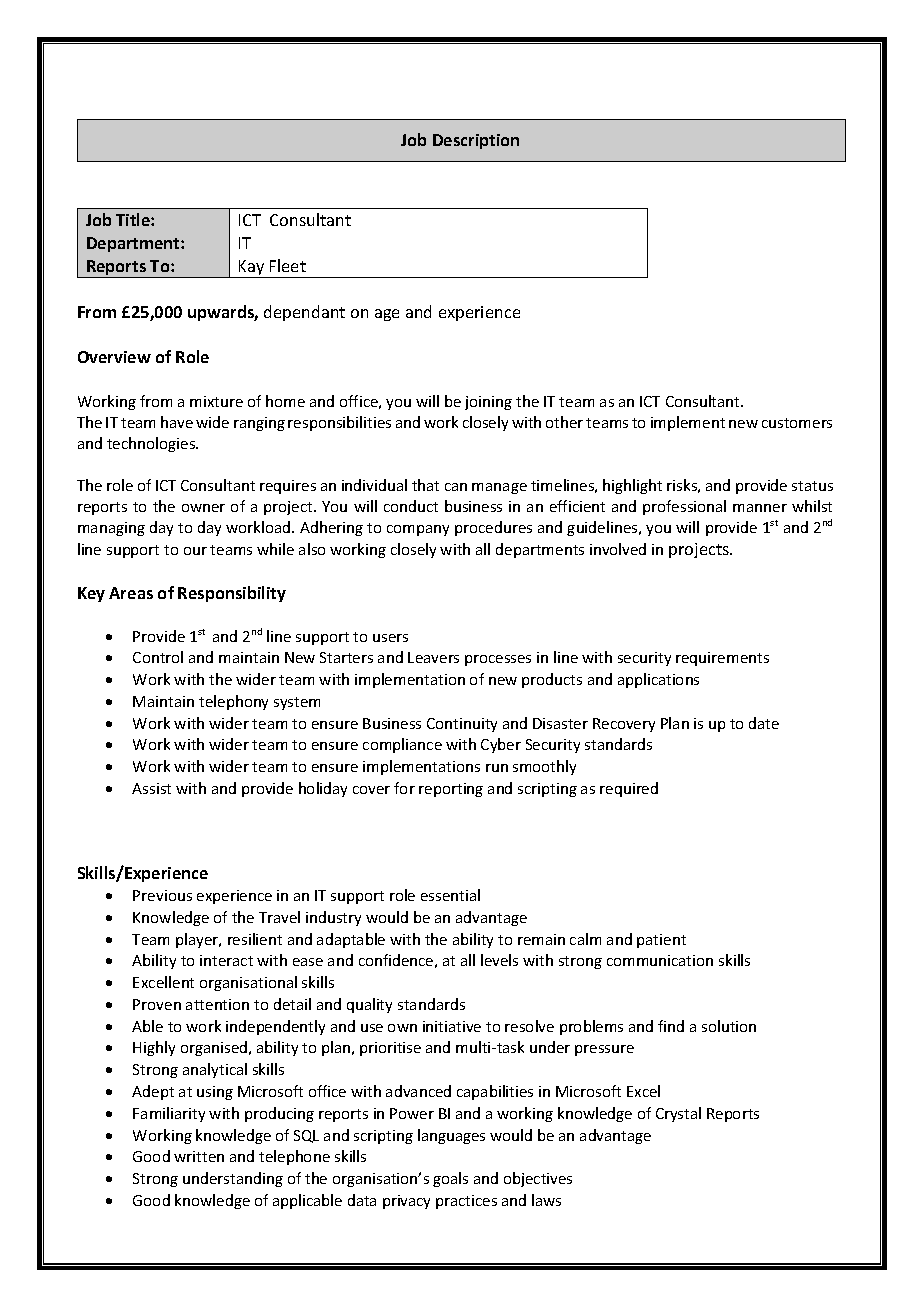  What do you see at coordinates (134, 219) in the screenshot?
I see `Title` at bounding box center [134, 219].
